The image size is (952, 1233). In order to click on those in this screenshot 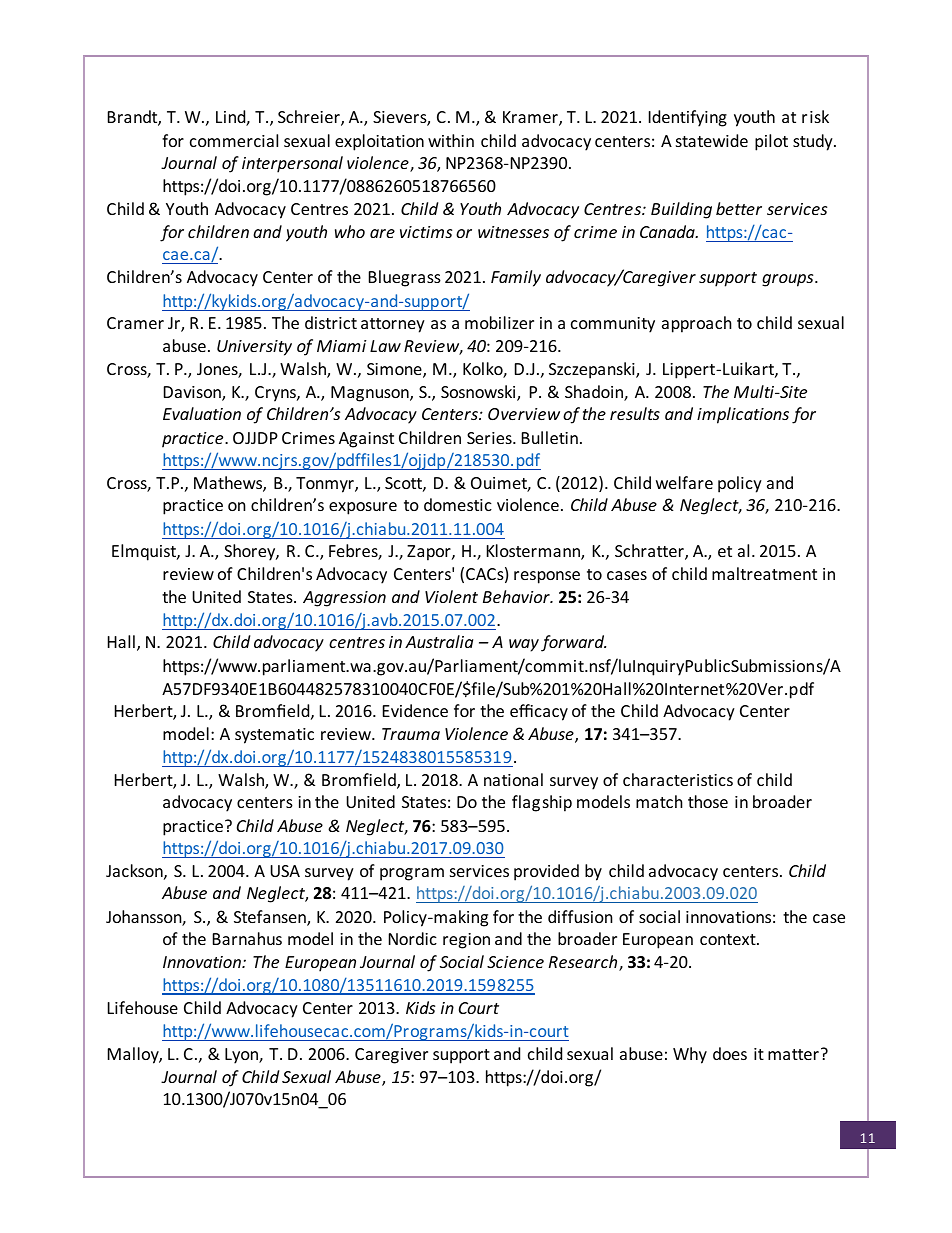, I will do `click(708, 801)`.
